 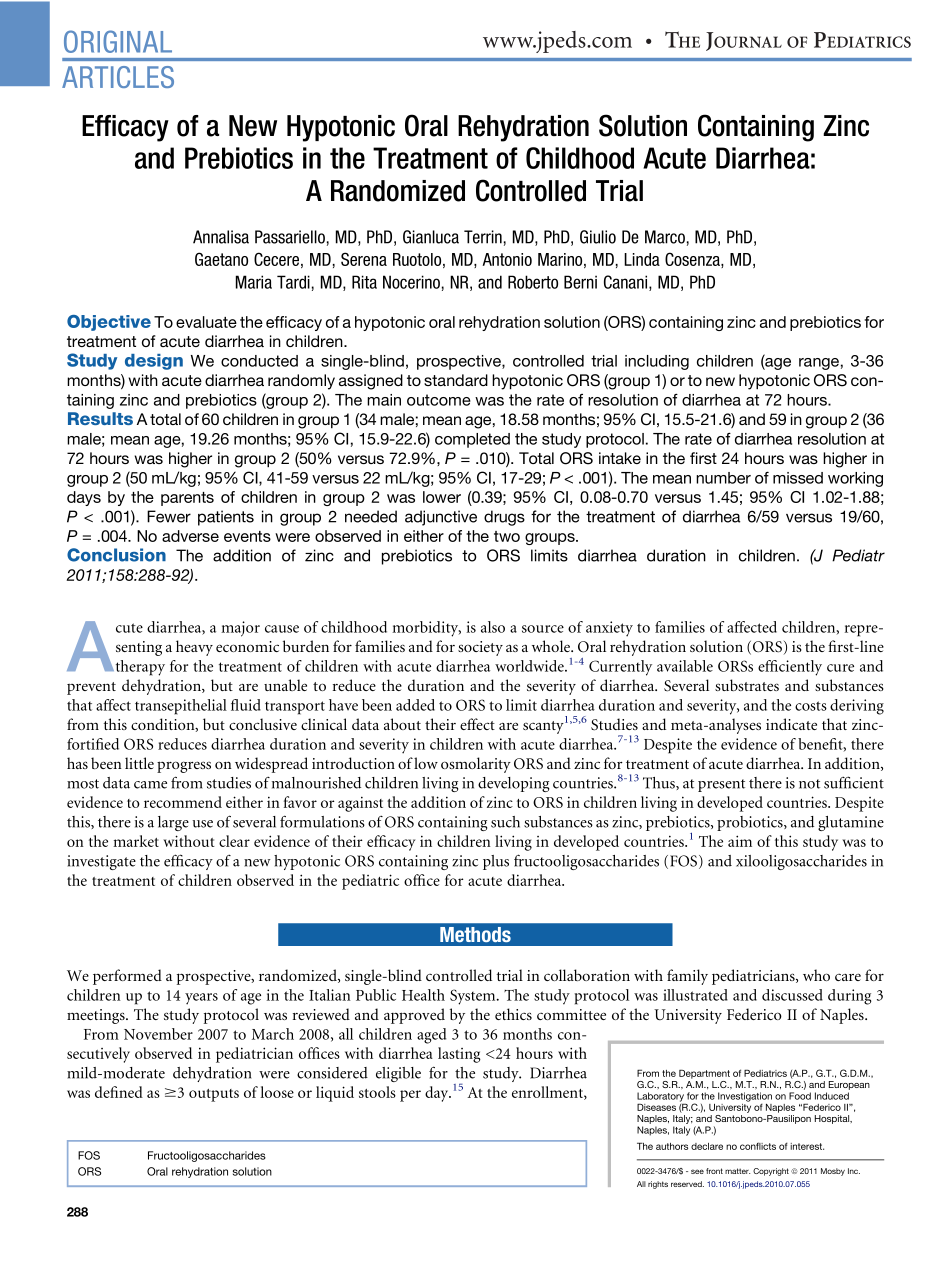 What do you see at coordinates (687, 977) in the document?
I see `family` at bounding box center [687, 977].
